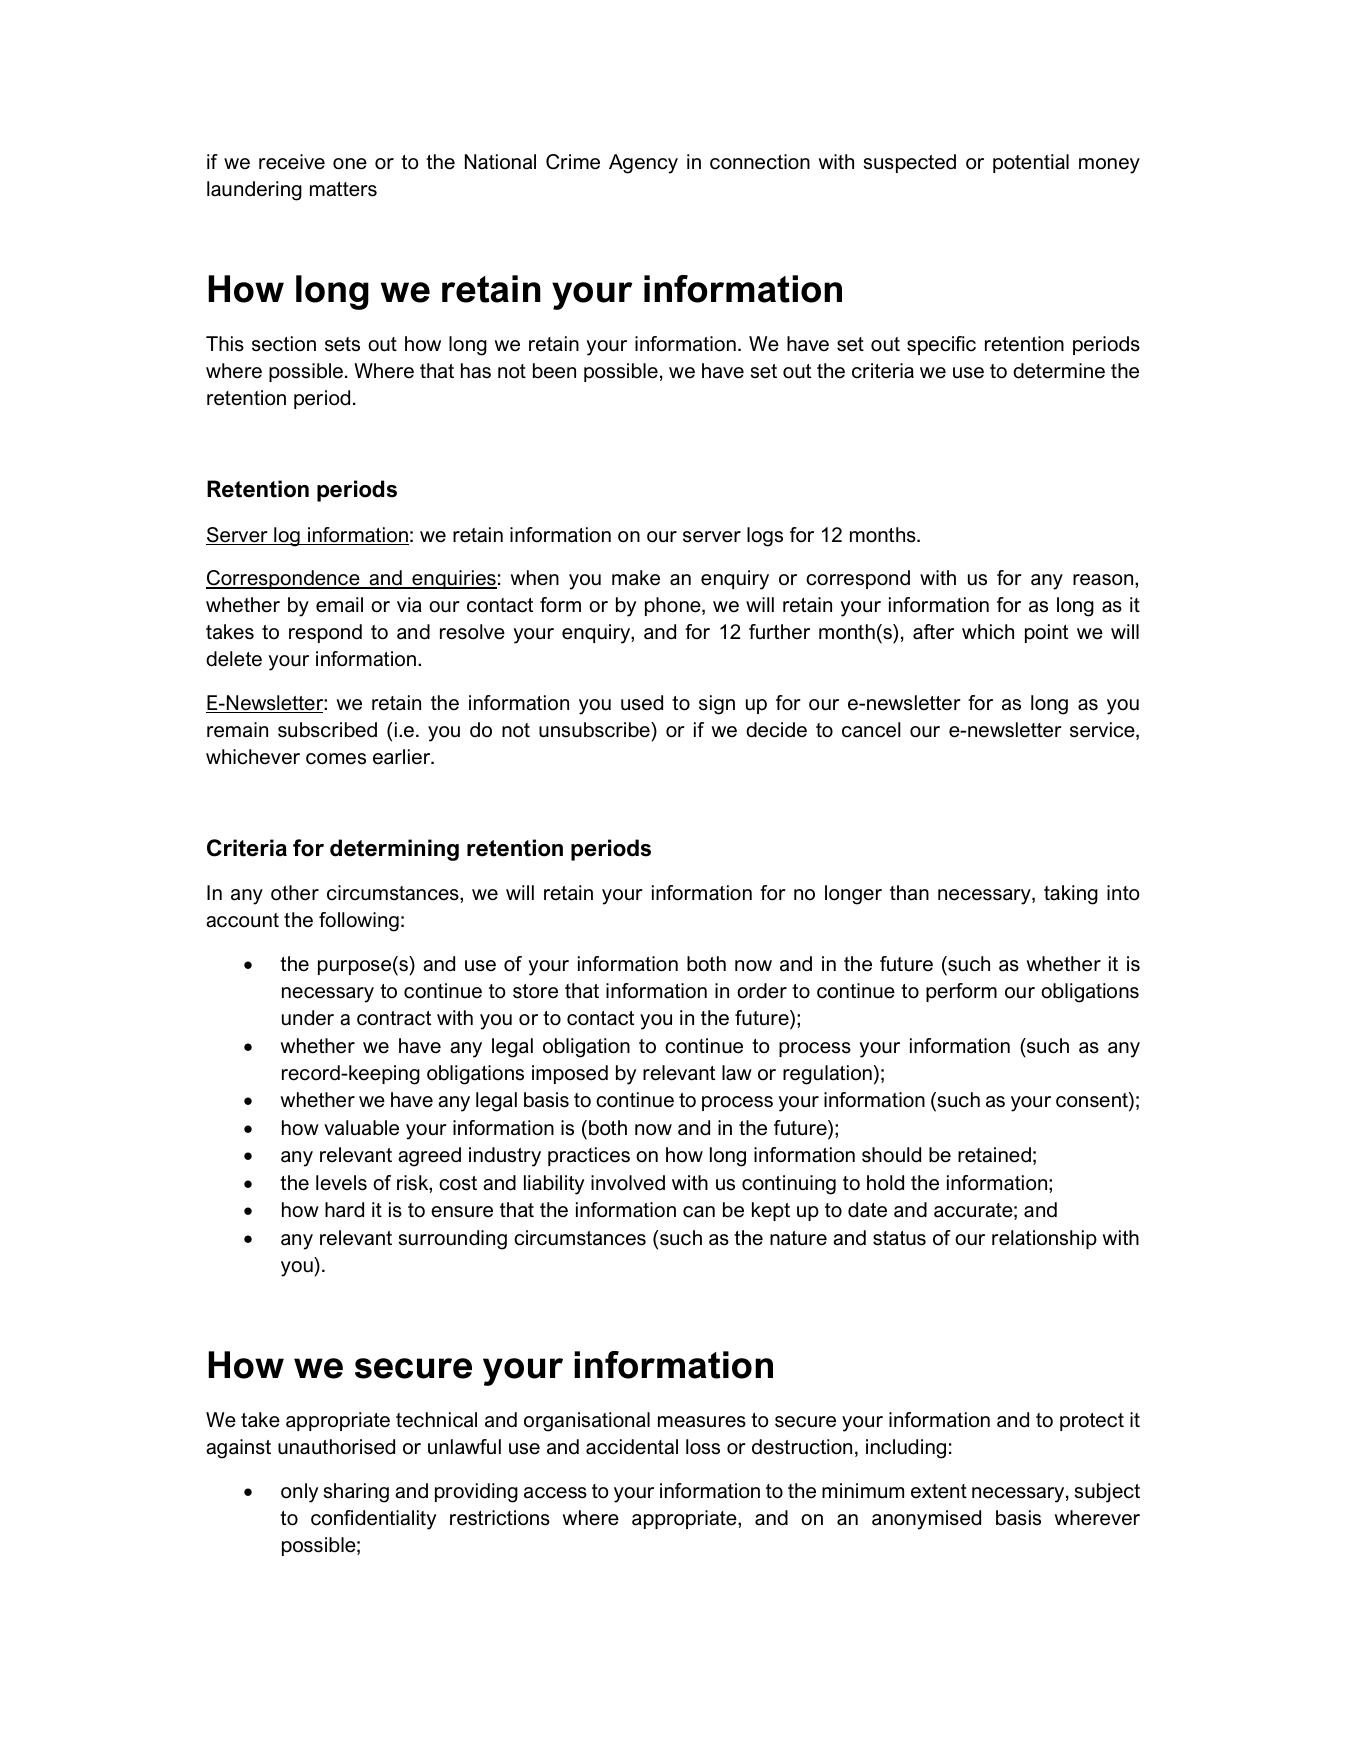 Image resolution: width=1348 pixels, height=1745 pixels. What do you see at coordinates (939, 1491) in the image?
I see `extent` at bounding box center [939, 1491].
